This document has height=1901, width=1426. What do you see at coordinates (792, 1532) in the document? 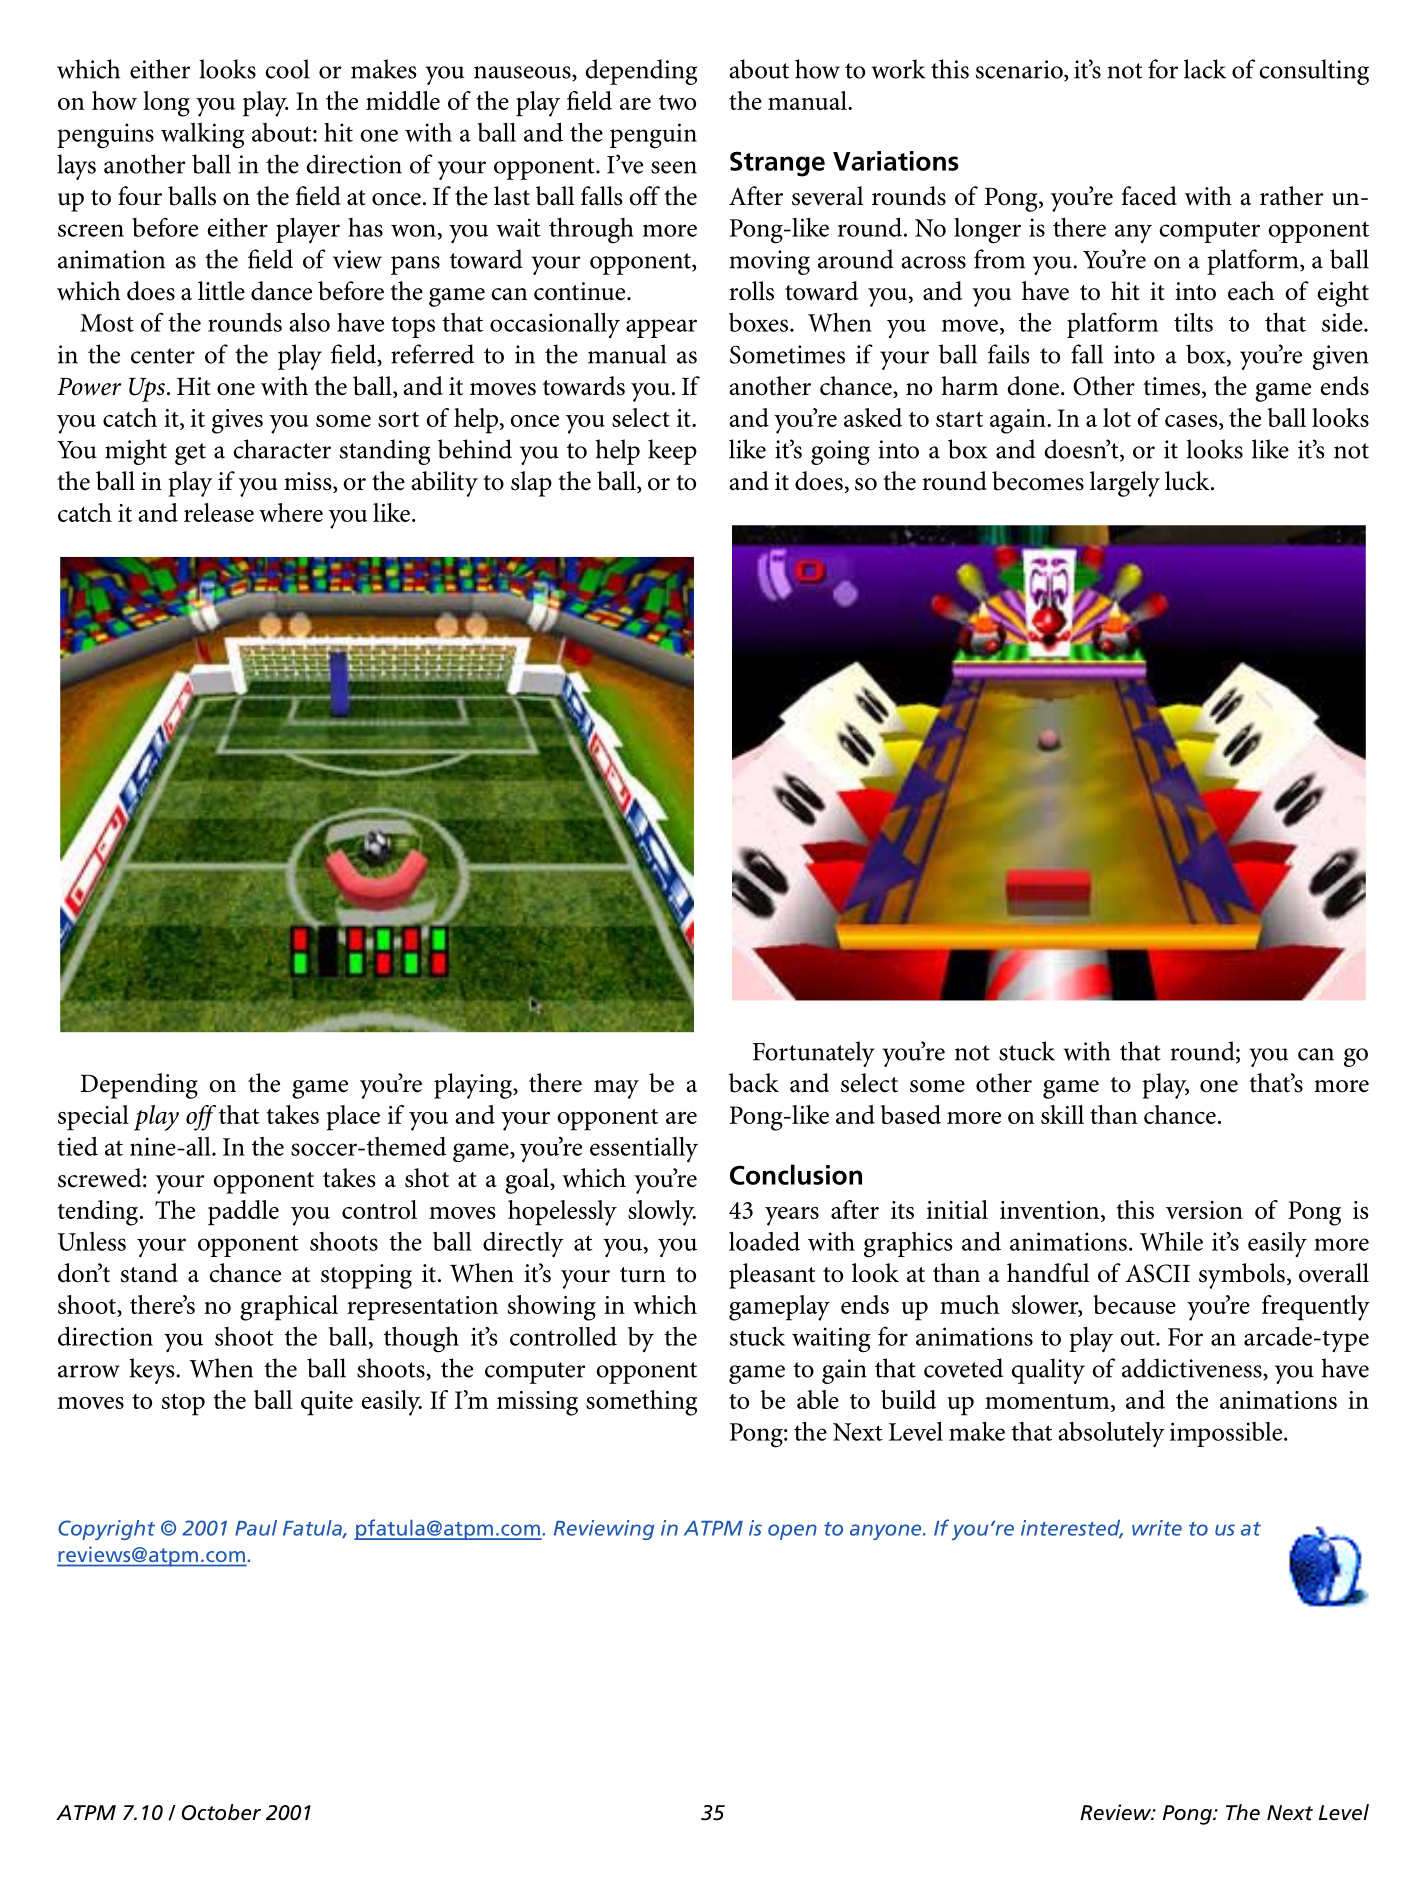
I see `open` at bounding box center [792, 1532].
